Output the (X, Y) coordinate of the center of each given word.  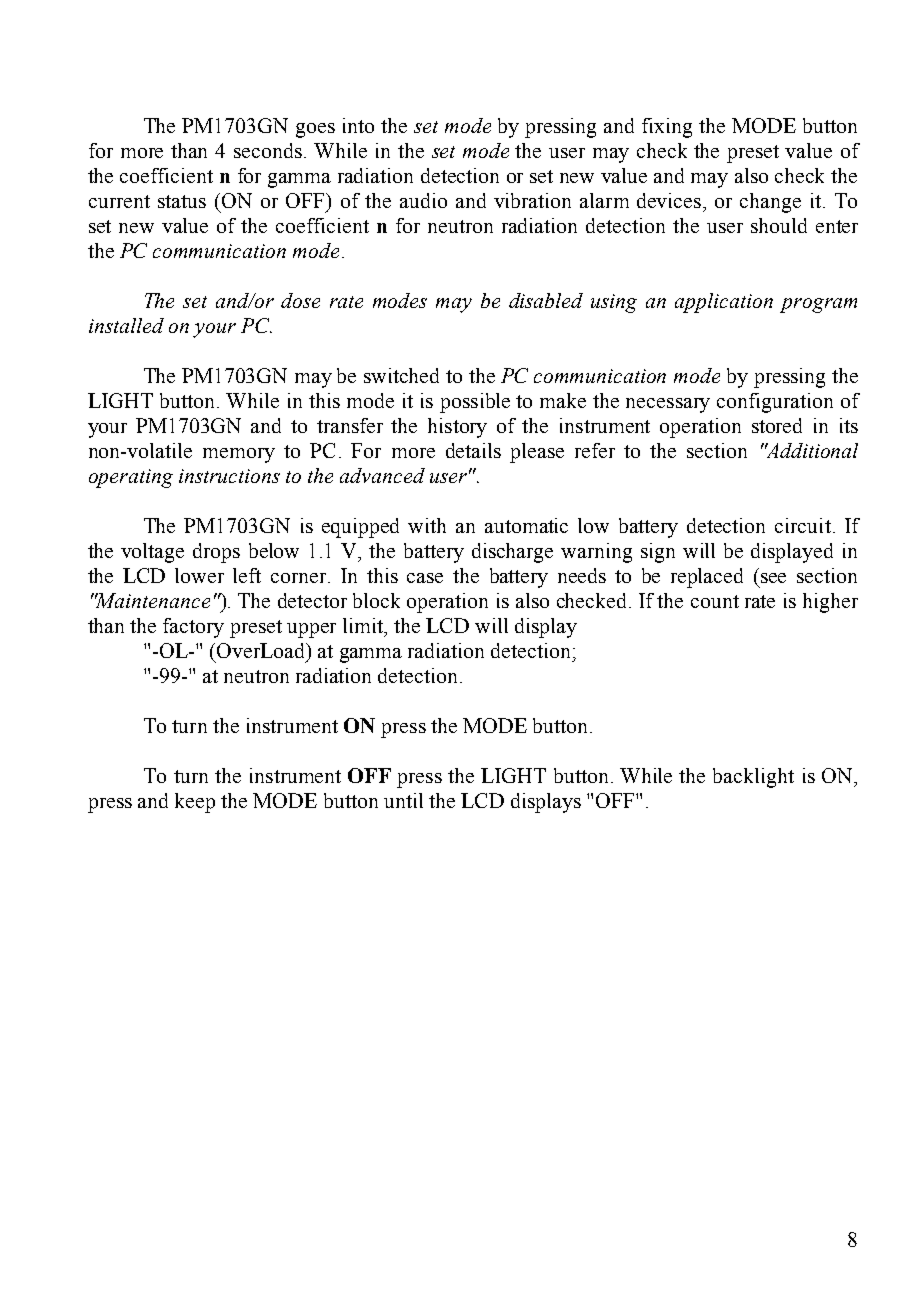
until (403, 800)
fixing (667, 128)
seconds (268, 150)
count (715, 601)
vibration (532, 200)
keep (195, 803)
